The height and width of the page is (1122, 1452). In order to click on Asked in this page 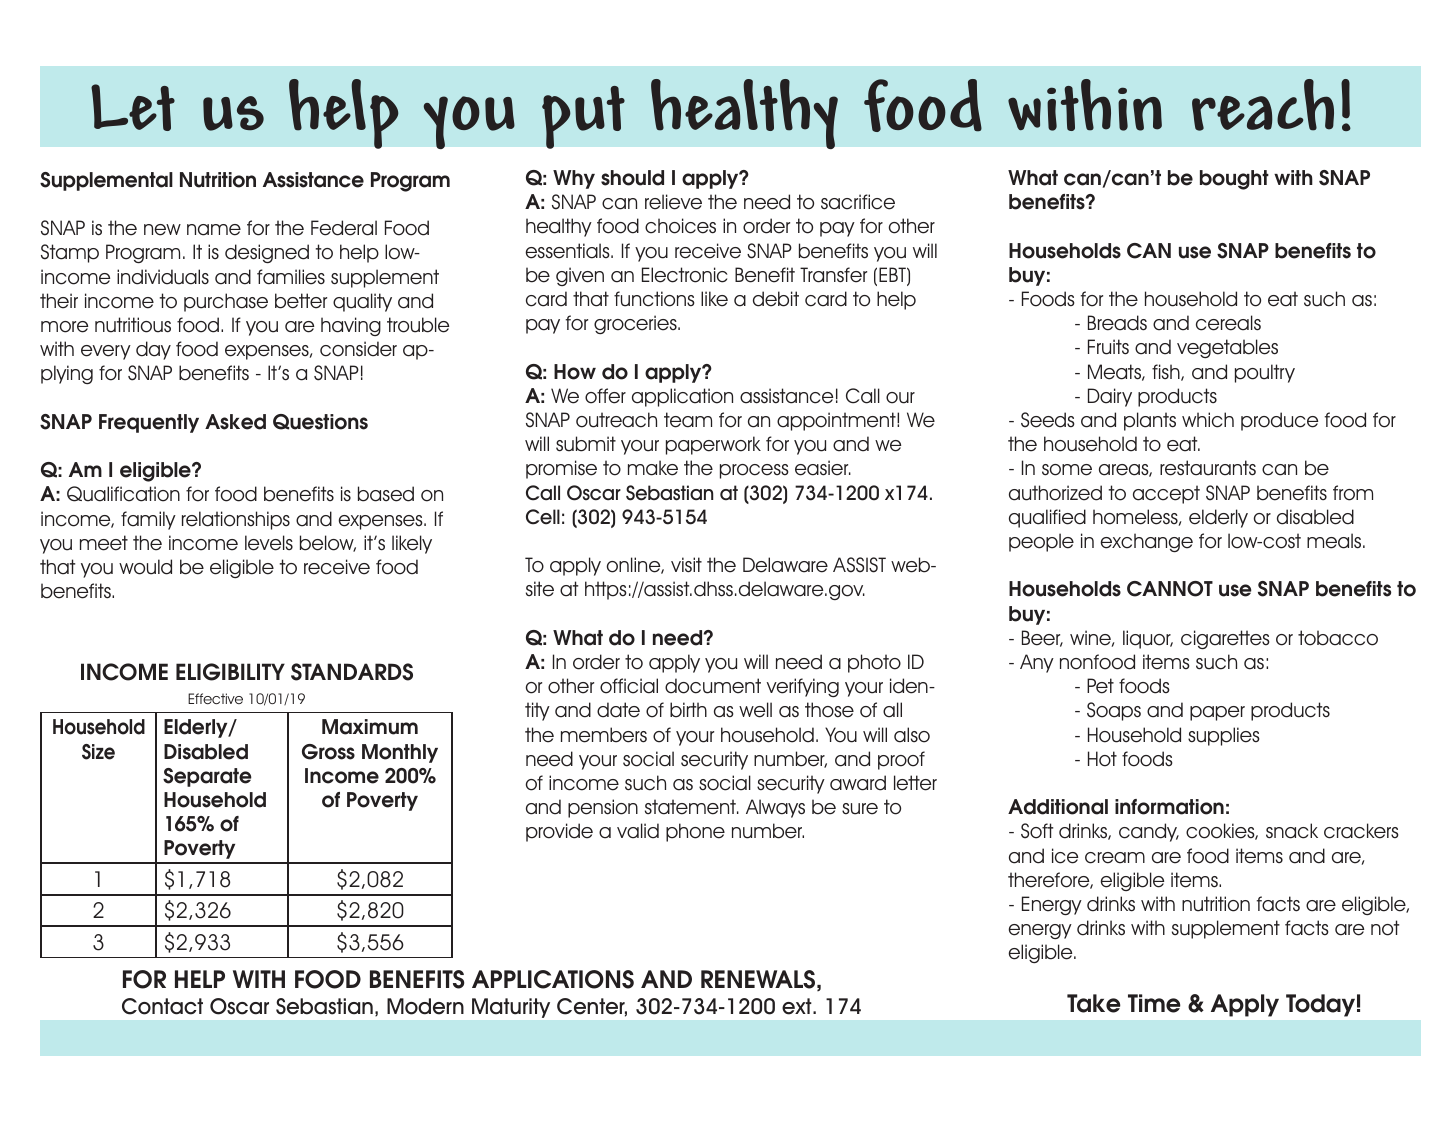, I will do `click(235, 422)`.
